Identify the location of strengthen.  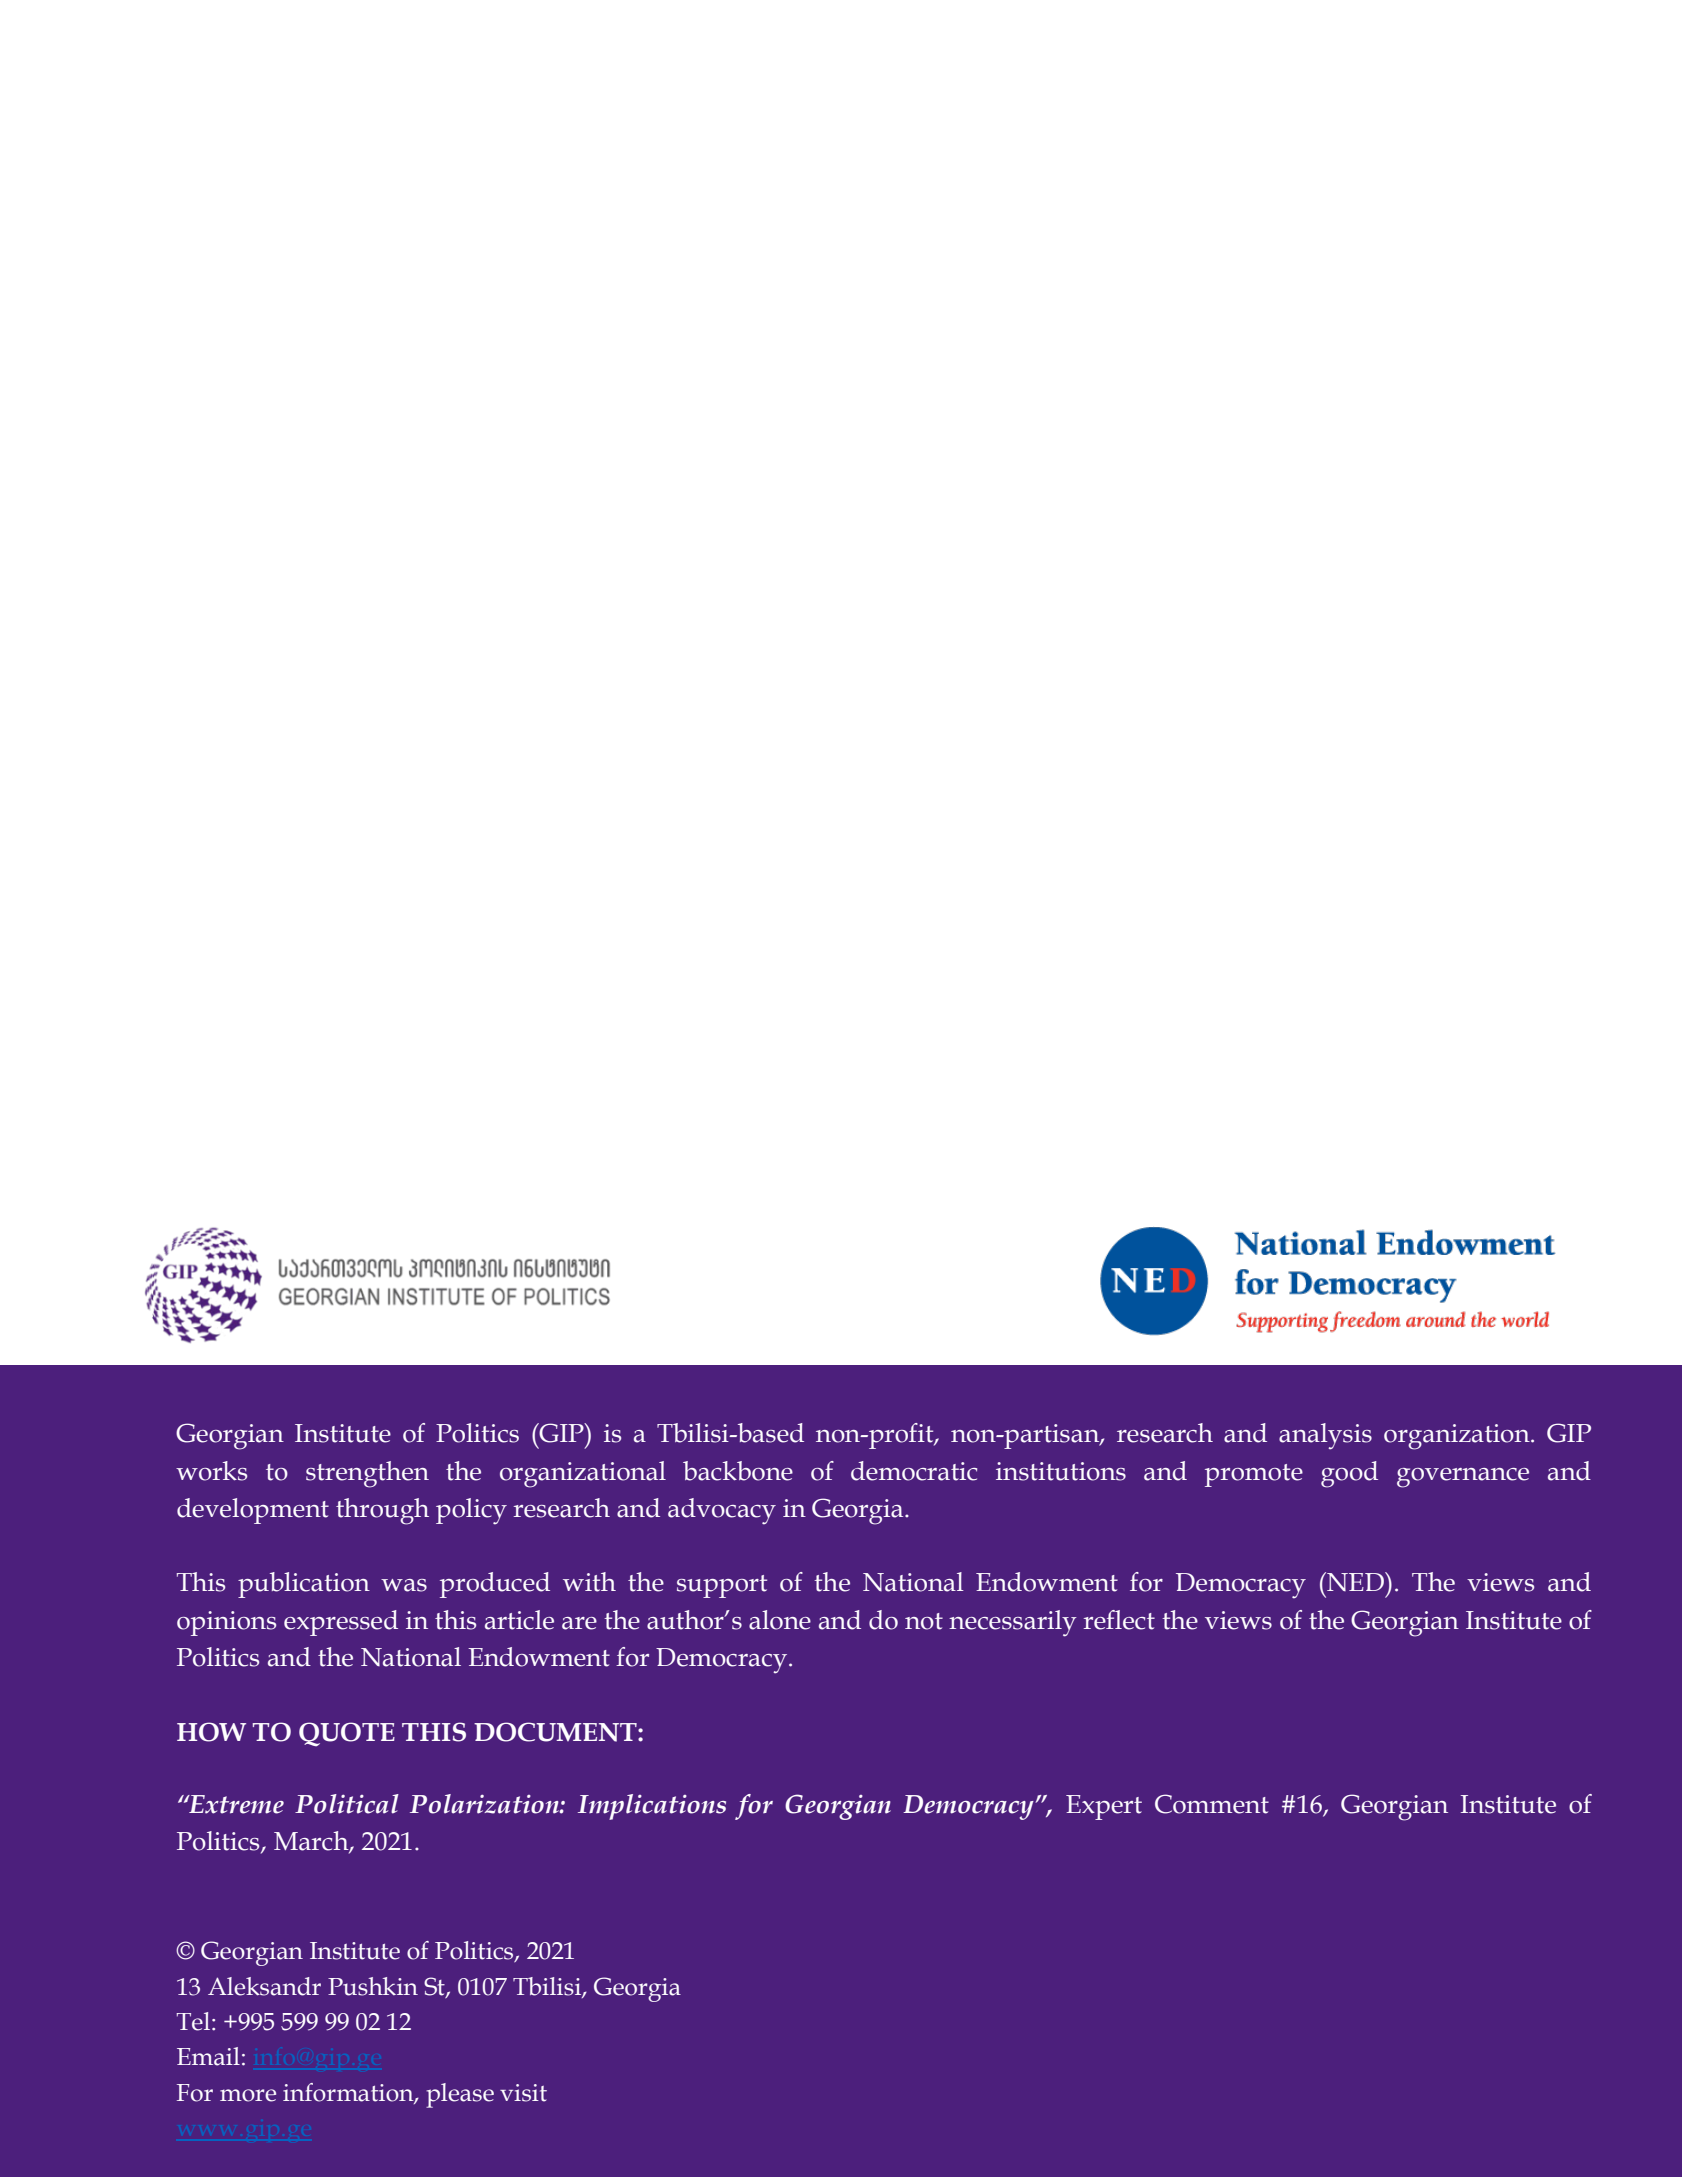
(367, 1474).
